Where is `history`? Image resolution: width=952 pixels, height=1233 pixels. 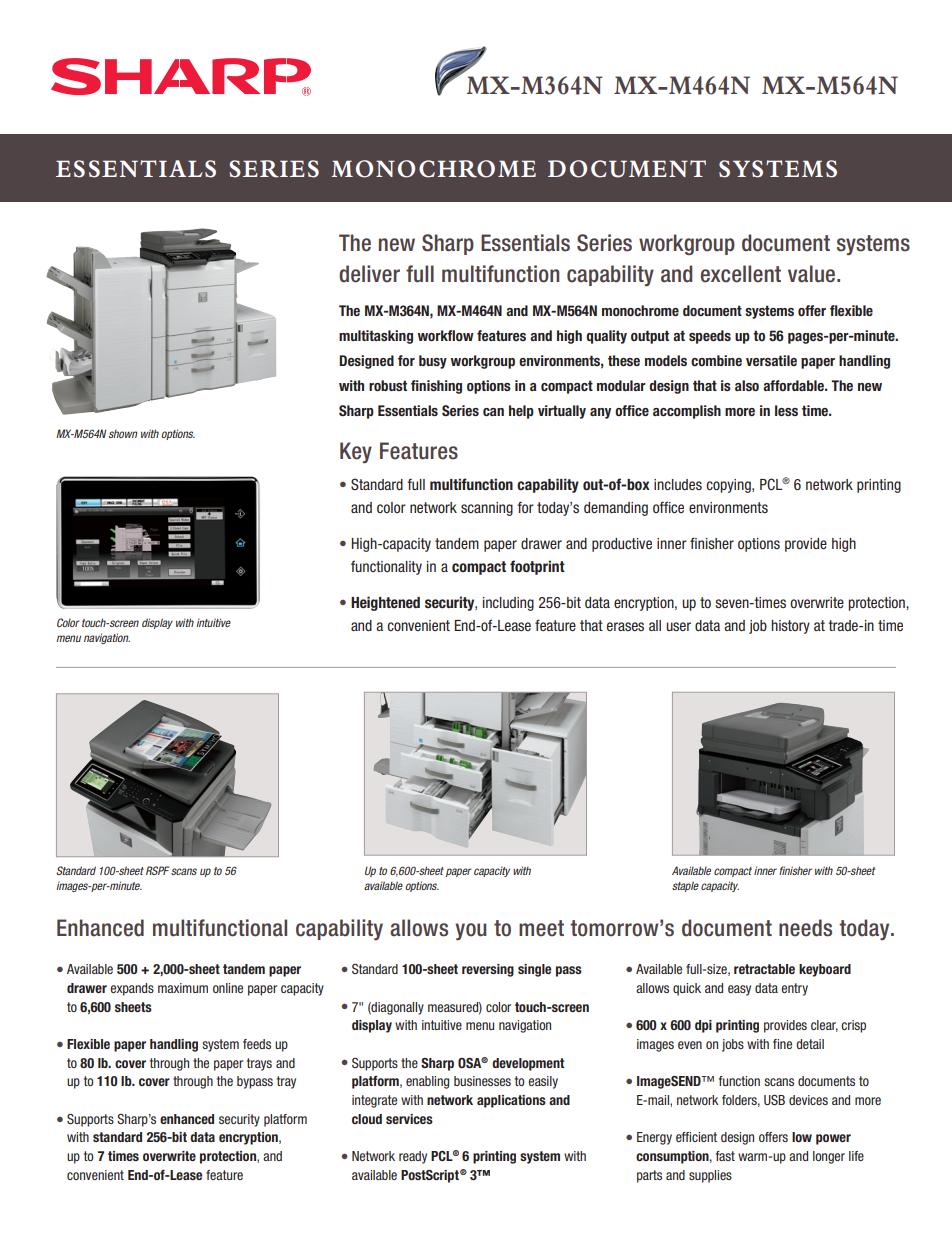
history is located at coordinates (790, 627).
